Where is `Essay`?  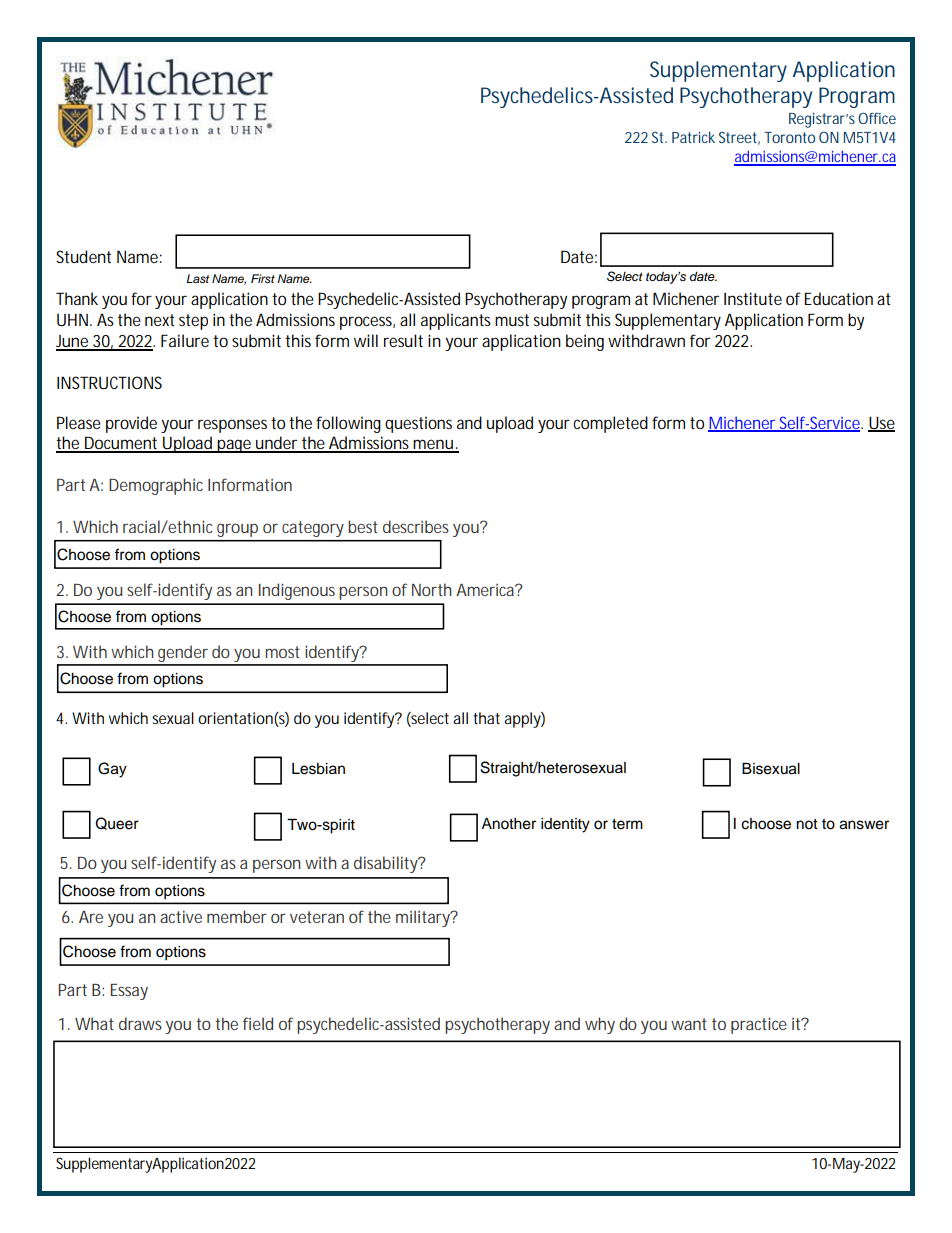 Essay is located at coordinates (129, 992).
